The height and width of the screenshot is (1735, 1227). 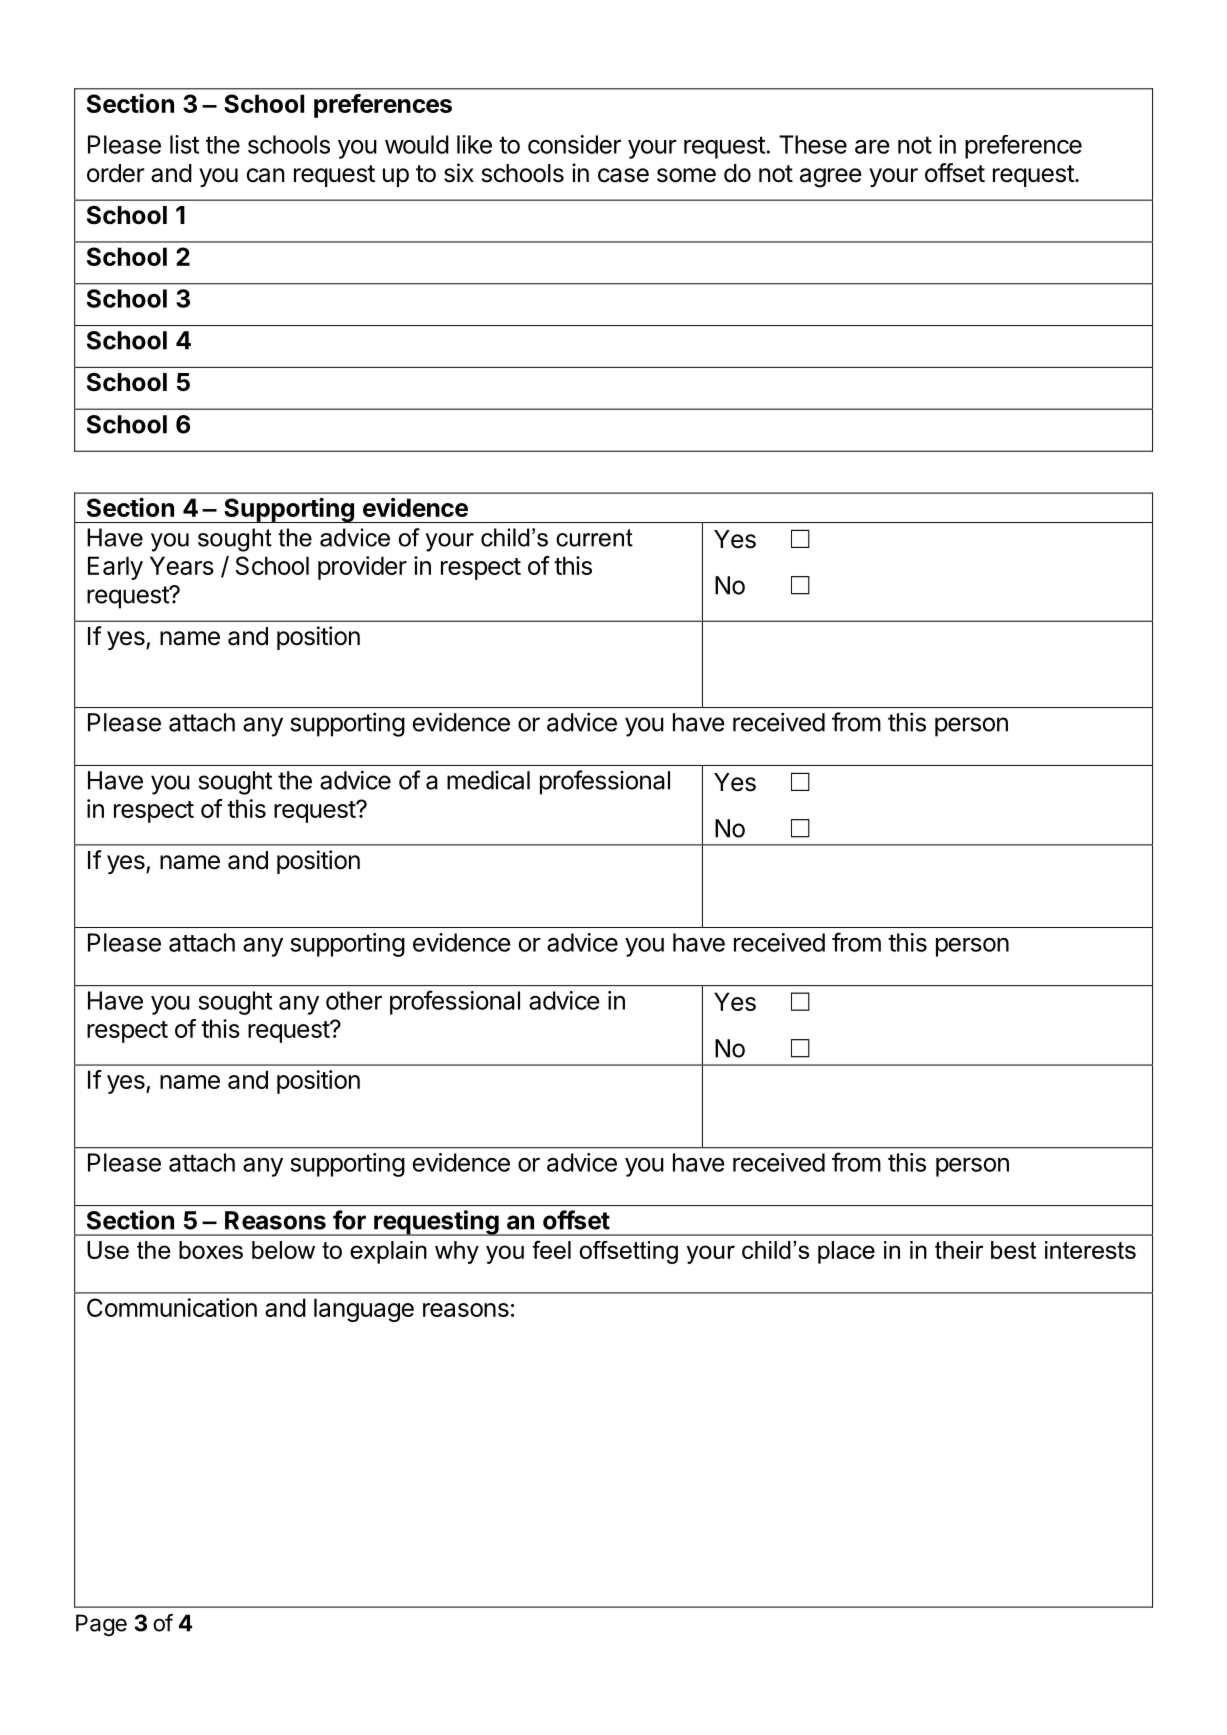 What do you see at coordinates (831, 178) in the screenshot?
I see `agree` at bounding box center [831, 178].
